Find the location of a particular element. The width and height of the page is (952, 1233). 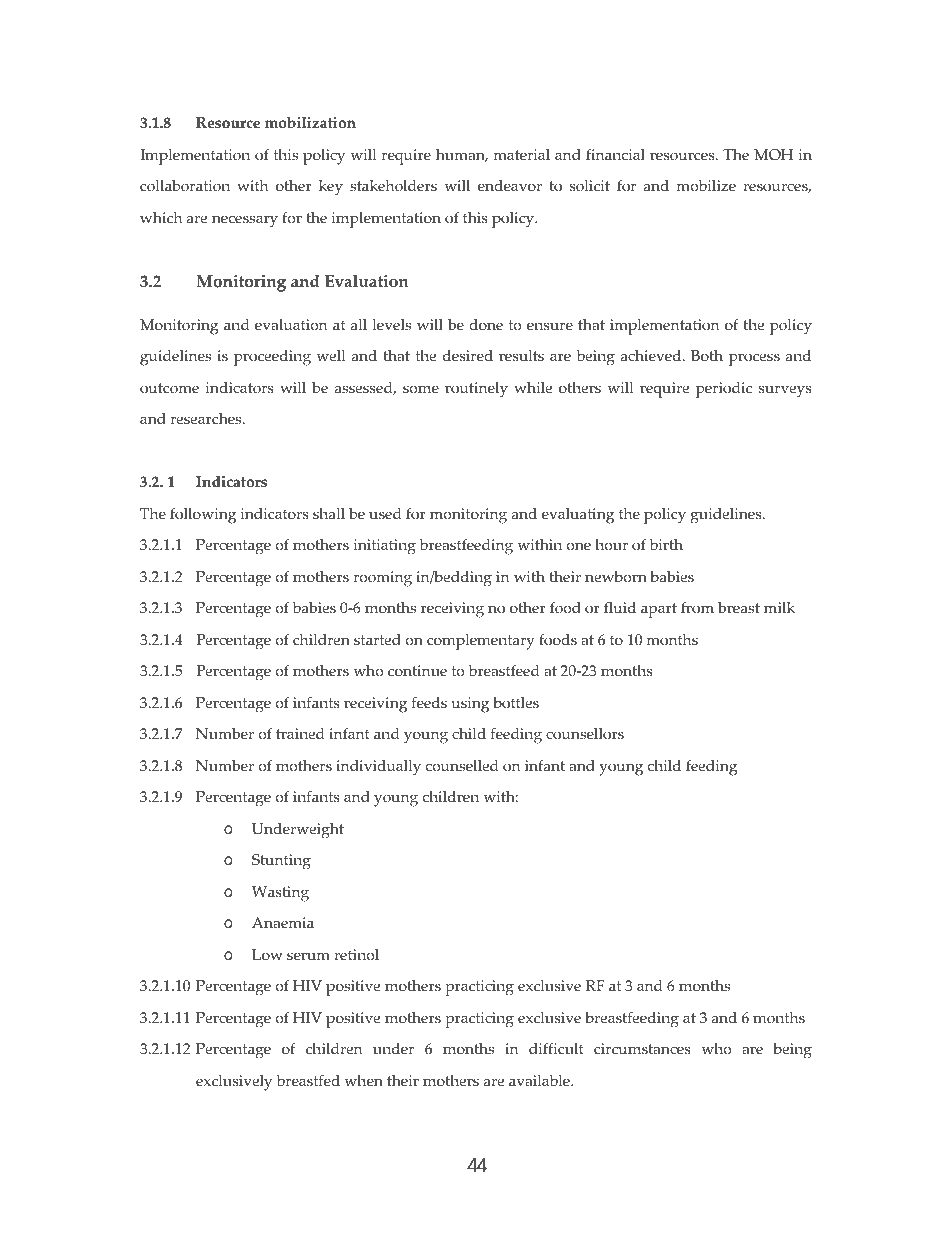

counsellors is located at coordinates (585, 734).
